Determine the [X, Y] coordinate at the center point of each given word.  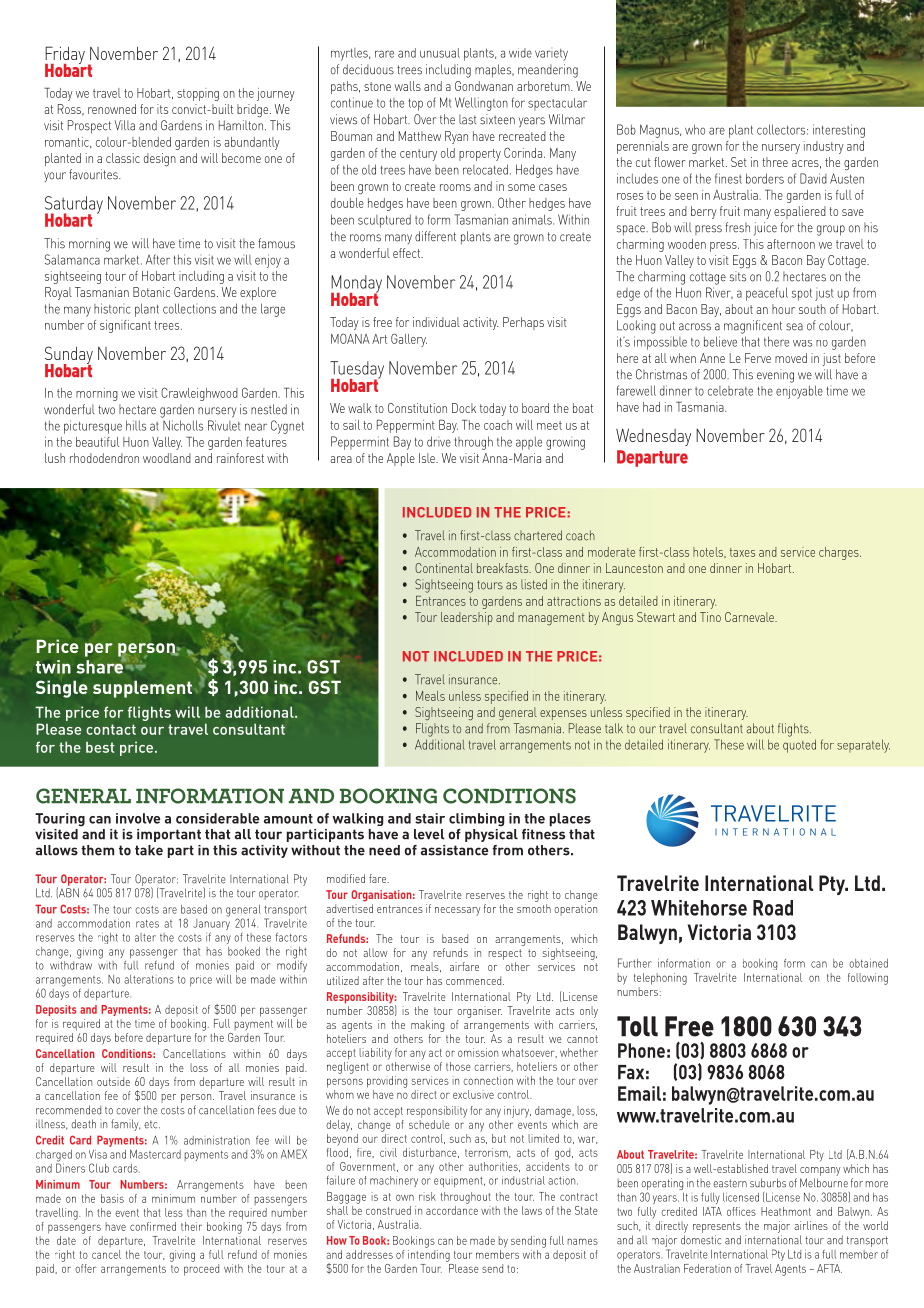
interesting [839, 131]
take [149, 850]
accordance [452, 1209]
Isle [428, 458]
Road [773, 908]
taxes [742, 552]
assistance [455, 850]
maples [494, 71]
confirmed [153, 1226]
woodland [167, 458]
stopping [198, 94]
